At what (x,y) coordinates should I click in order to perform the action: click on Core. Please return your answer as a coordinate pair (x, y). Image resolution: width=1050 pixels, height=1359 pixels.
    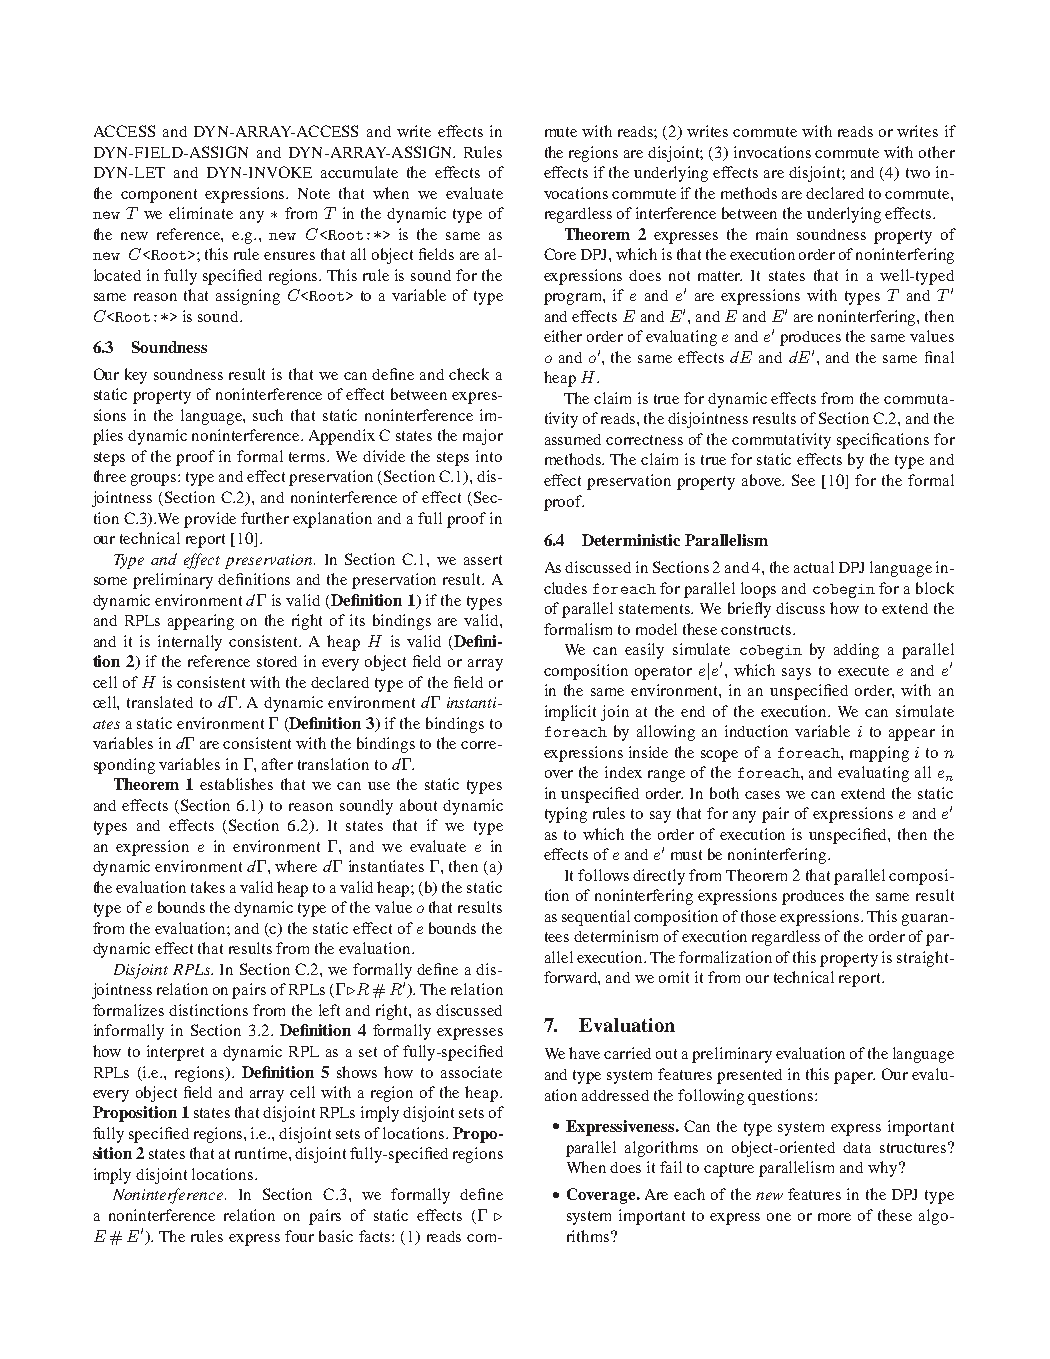
    Looking at the image, I should click on (560, 254).
